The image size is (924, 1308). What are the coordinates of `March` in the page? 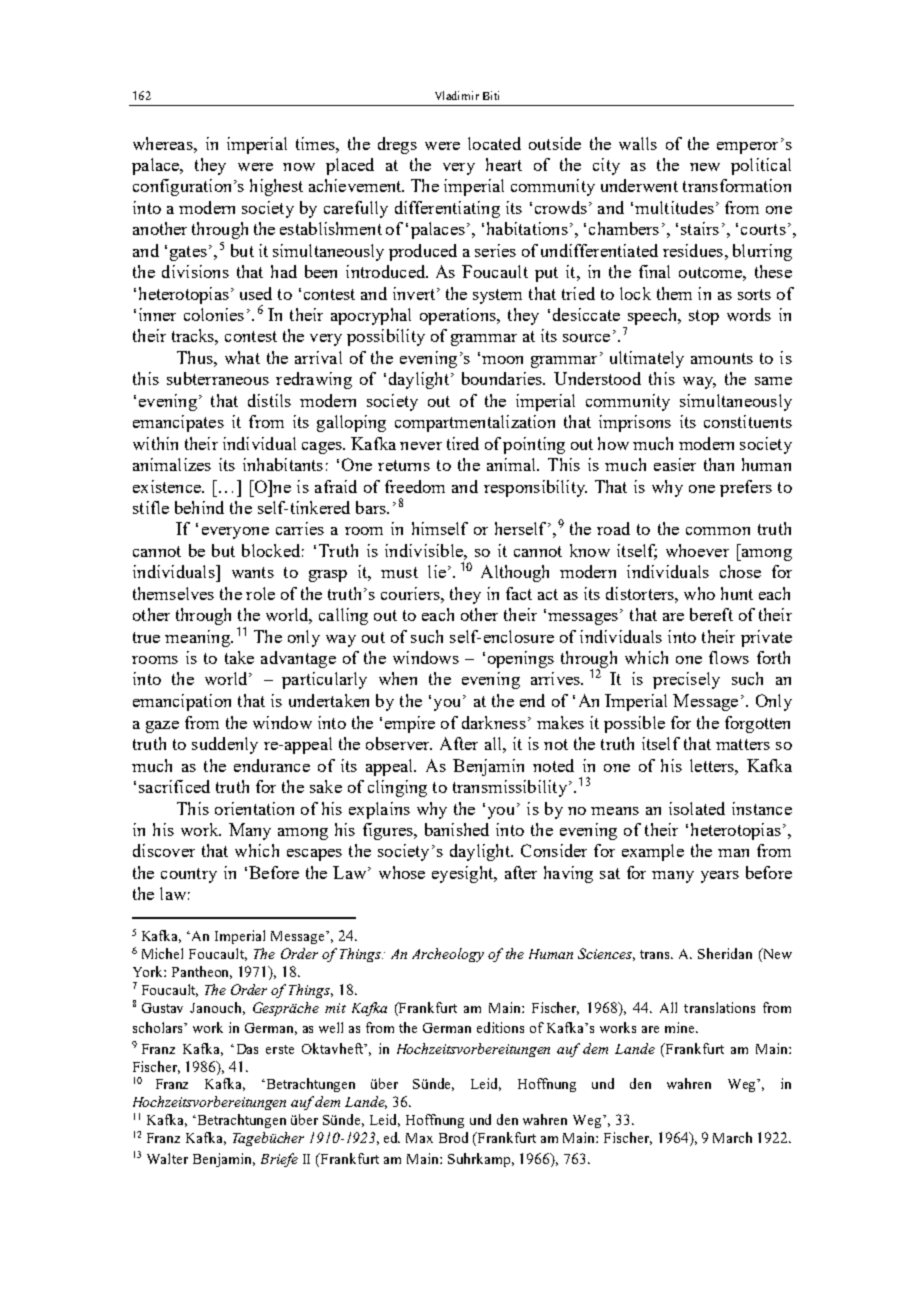 It's located at (732, 1137).
